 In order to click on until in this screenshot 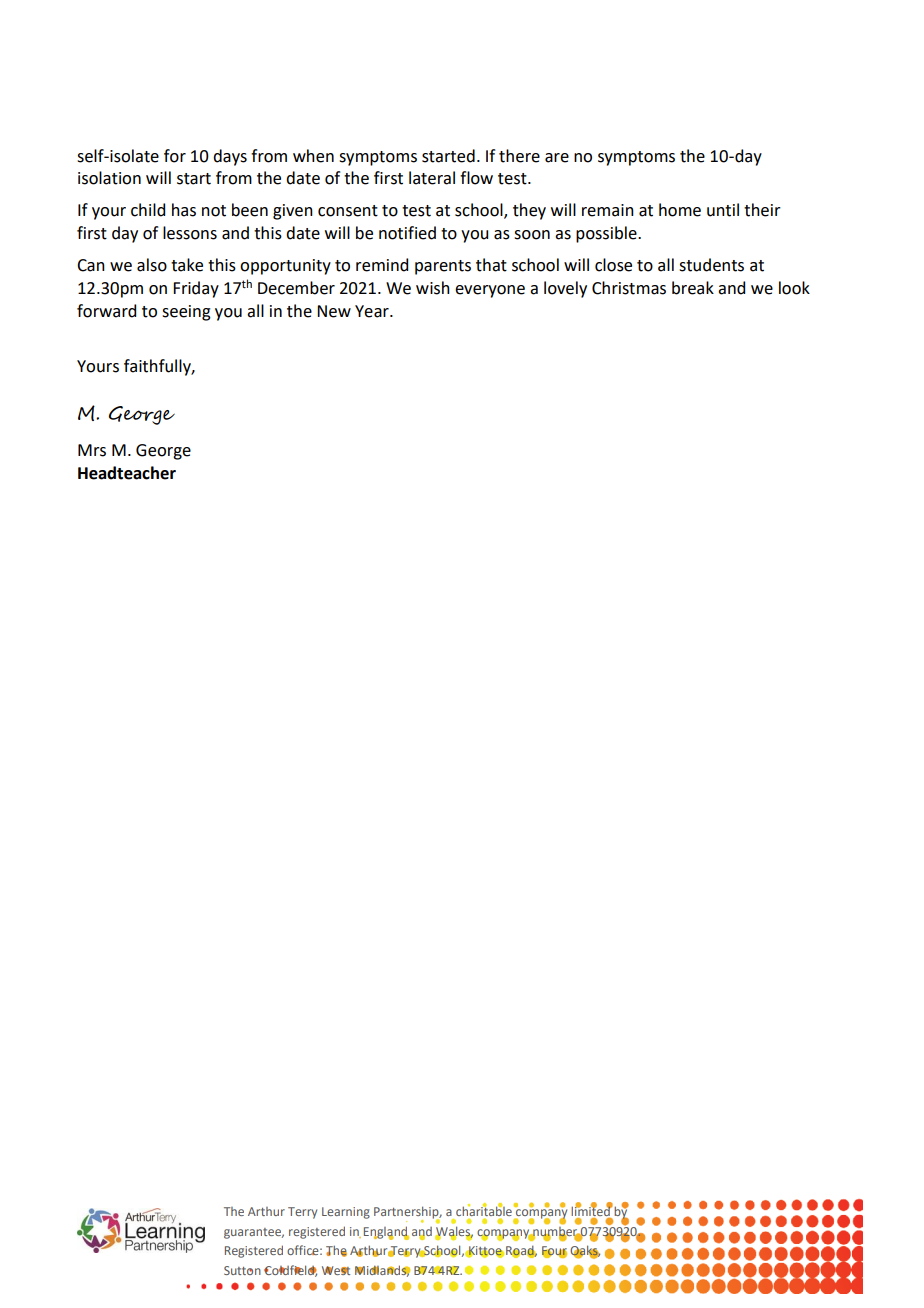, I will do `click(723, 210)`.
